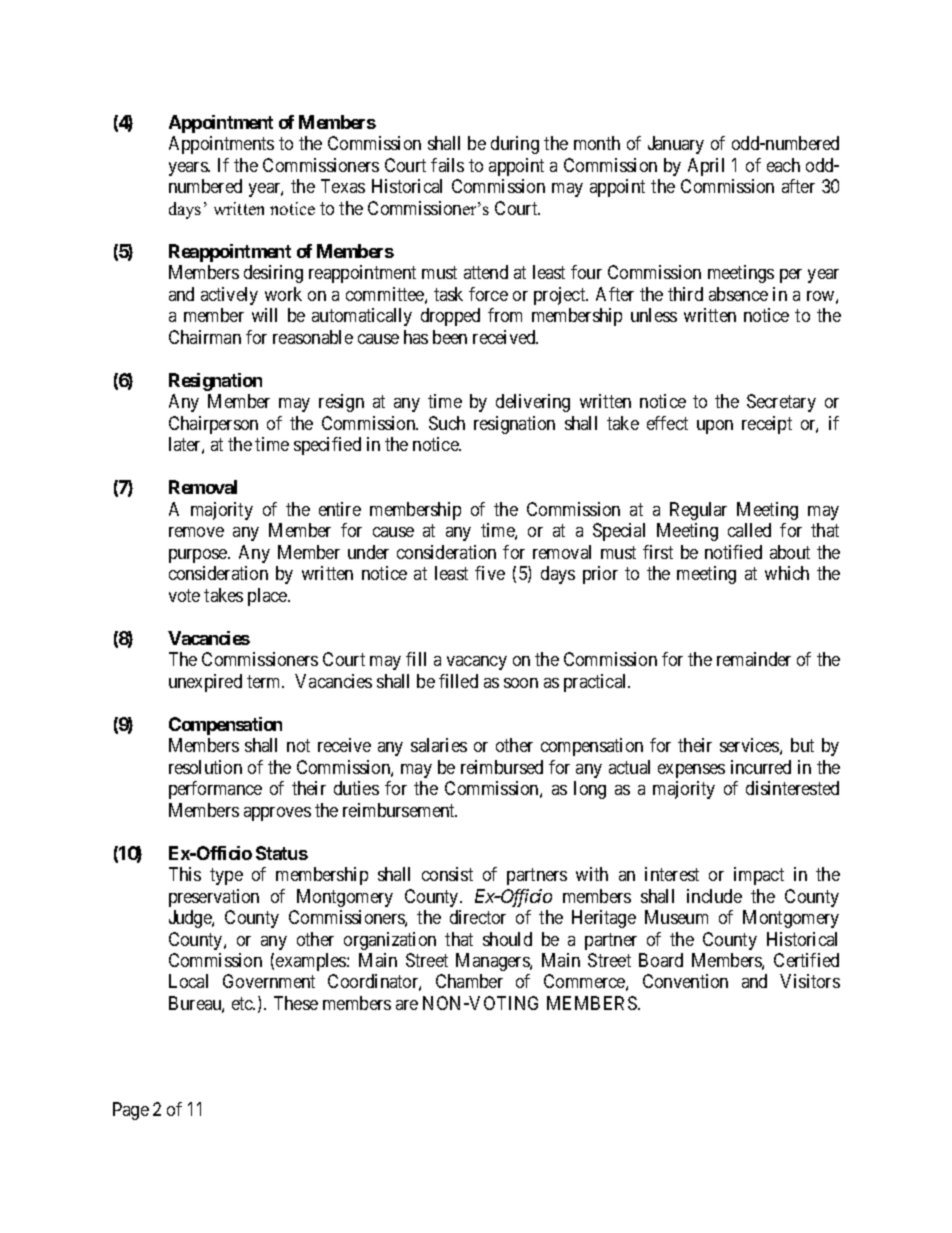 Image resolution: width=952 pixels, height=1233 pixels. What do you see at coordinates (706, 167) in the page?
I see `April` at bounding box center [706, 167].
